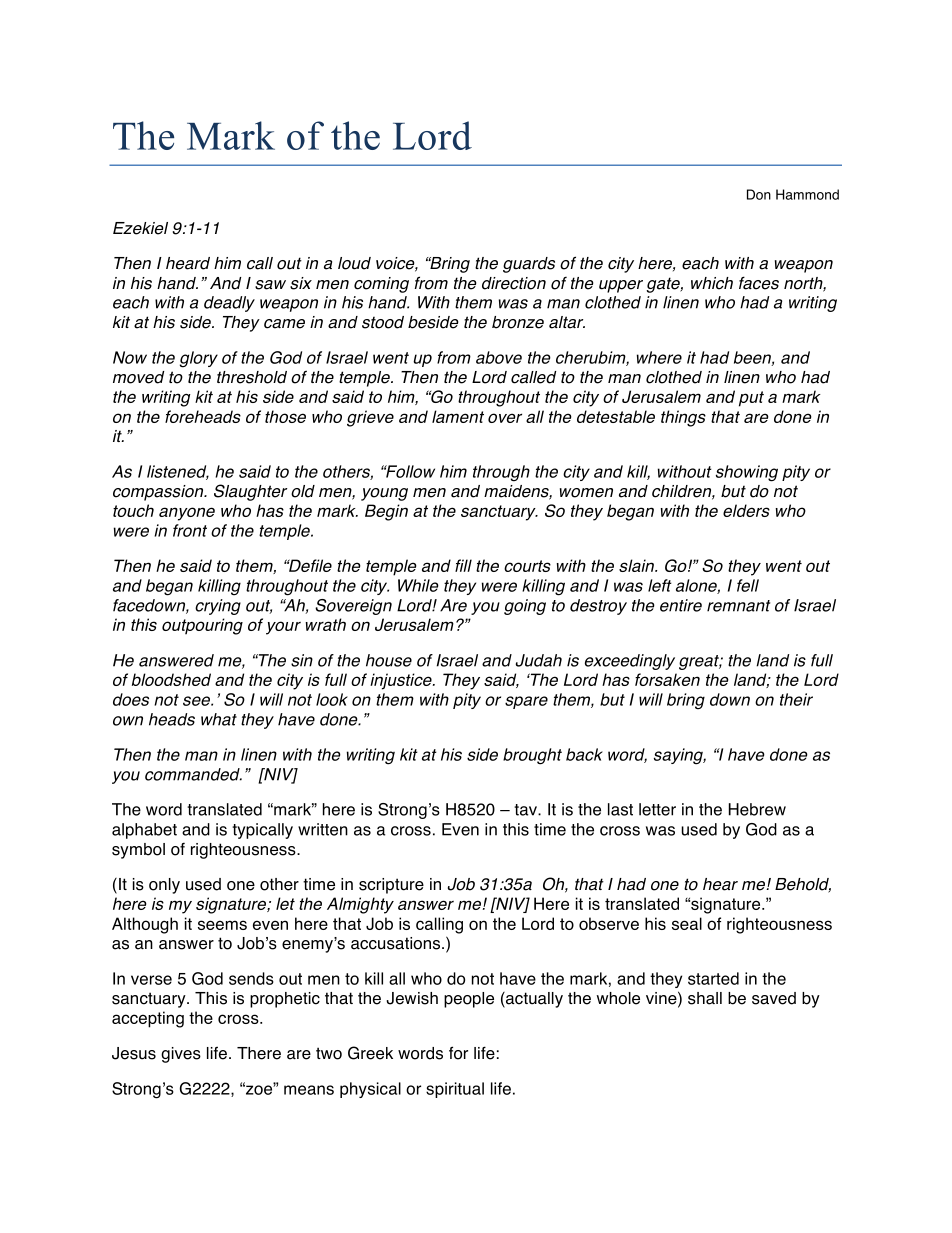  What do you see at coordinates (529, 265) in the page?
I see `guards` at bounding box center [529, 265].
